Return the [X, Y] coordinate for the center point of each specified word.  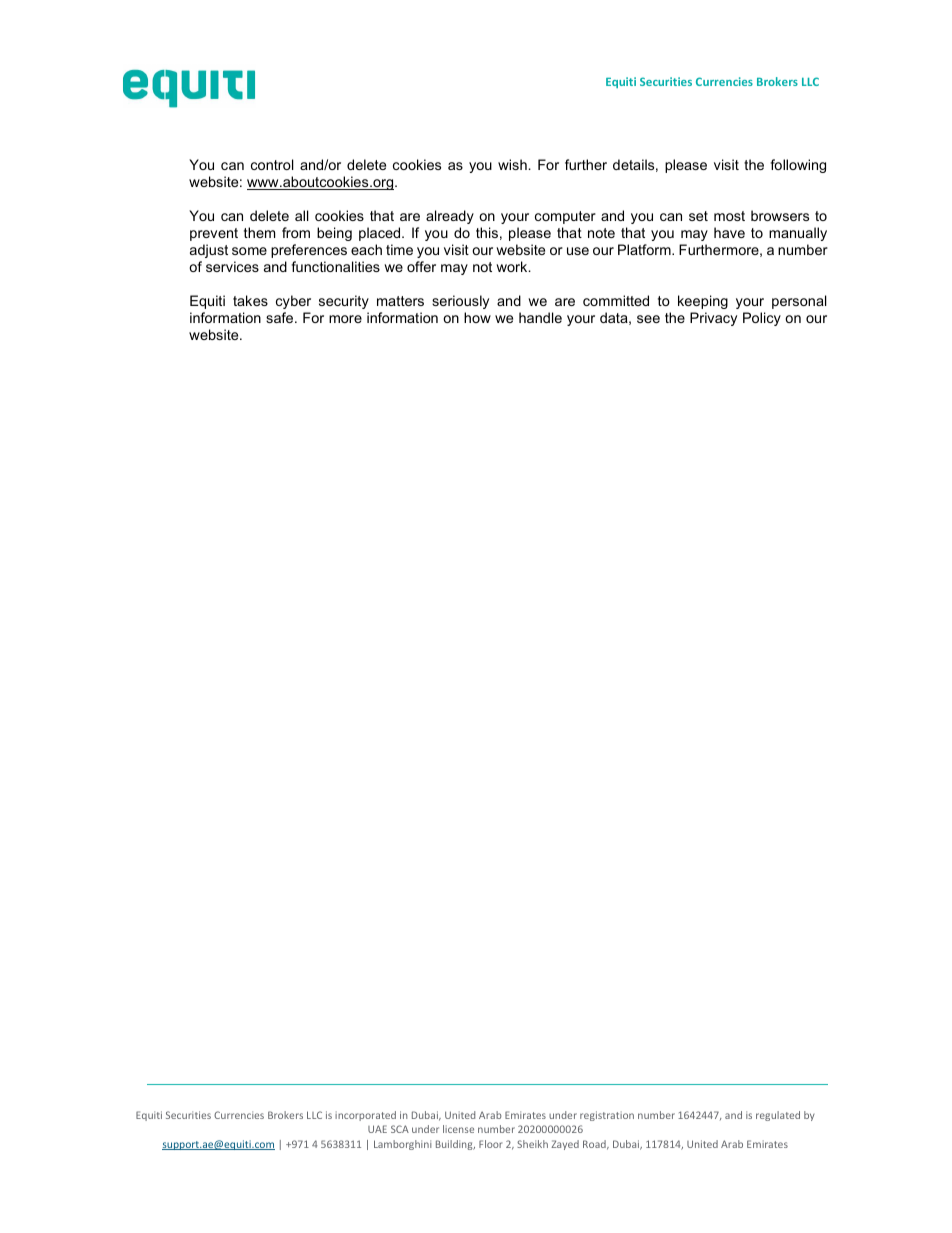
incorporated [365, 1116]
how [477, 317]
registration [607, 1116]
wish [512, 164]
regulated [778, 1116]
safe [279, 317]
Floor [490, 1144]
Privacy [713, 319]
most [729, 216]
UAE [377, 1129]
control [272, 164]
